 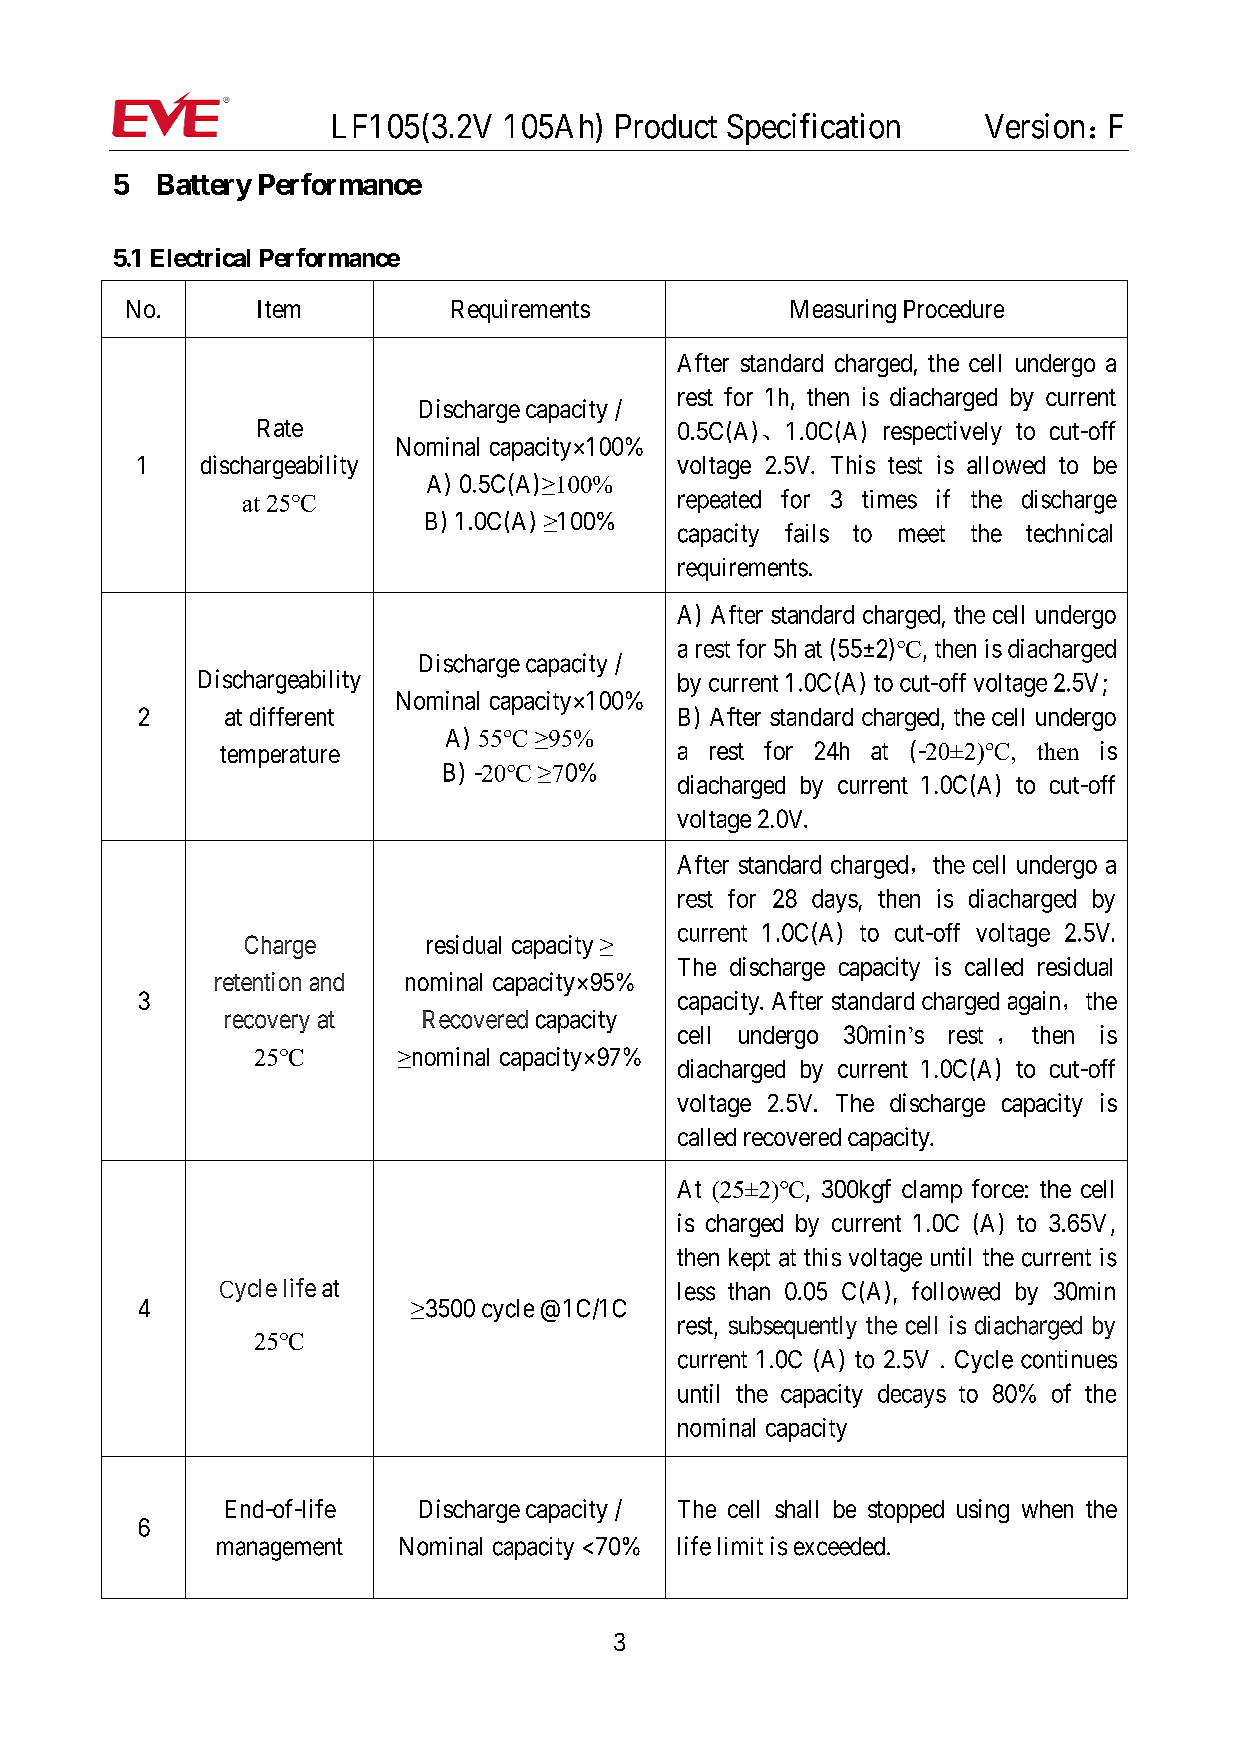 What do you see at coordinates (998, 1188) in the image?
I see `force` at bounding box center [998, 1188].
